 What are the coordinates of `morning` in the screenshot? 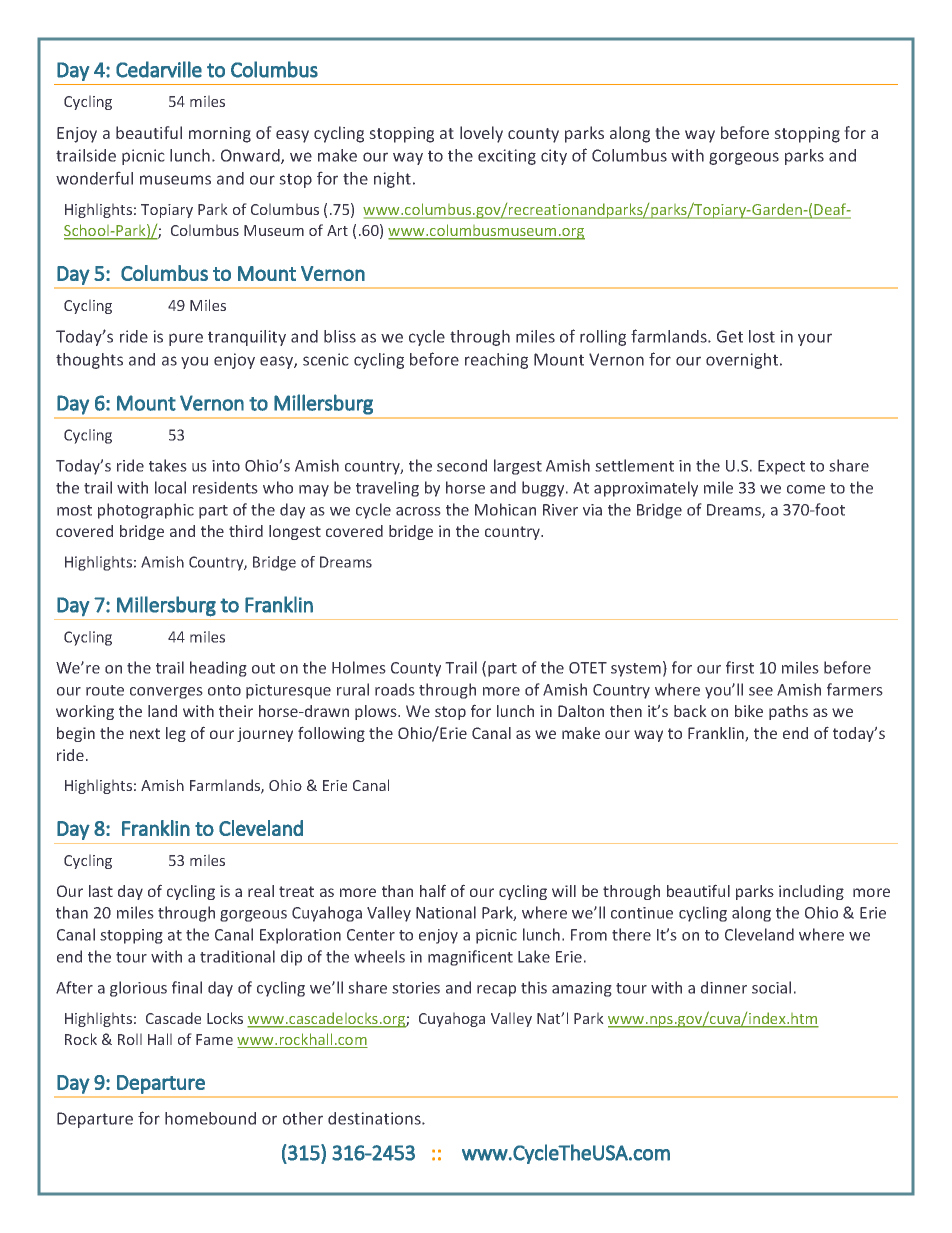 It's located at (220, 135).
